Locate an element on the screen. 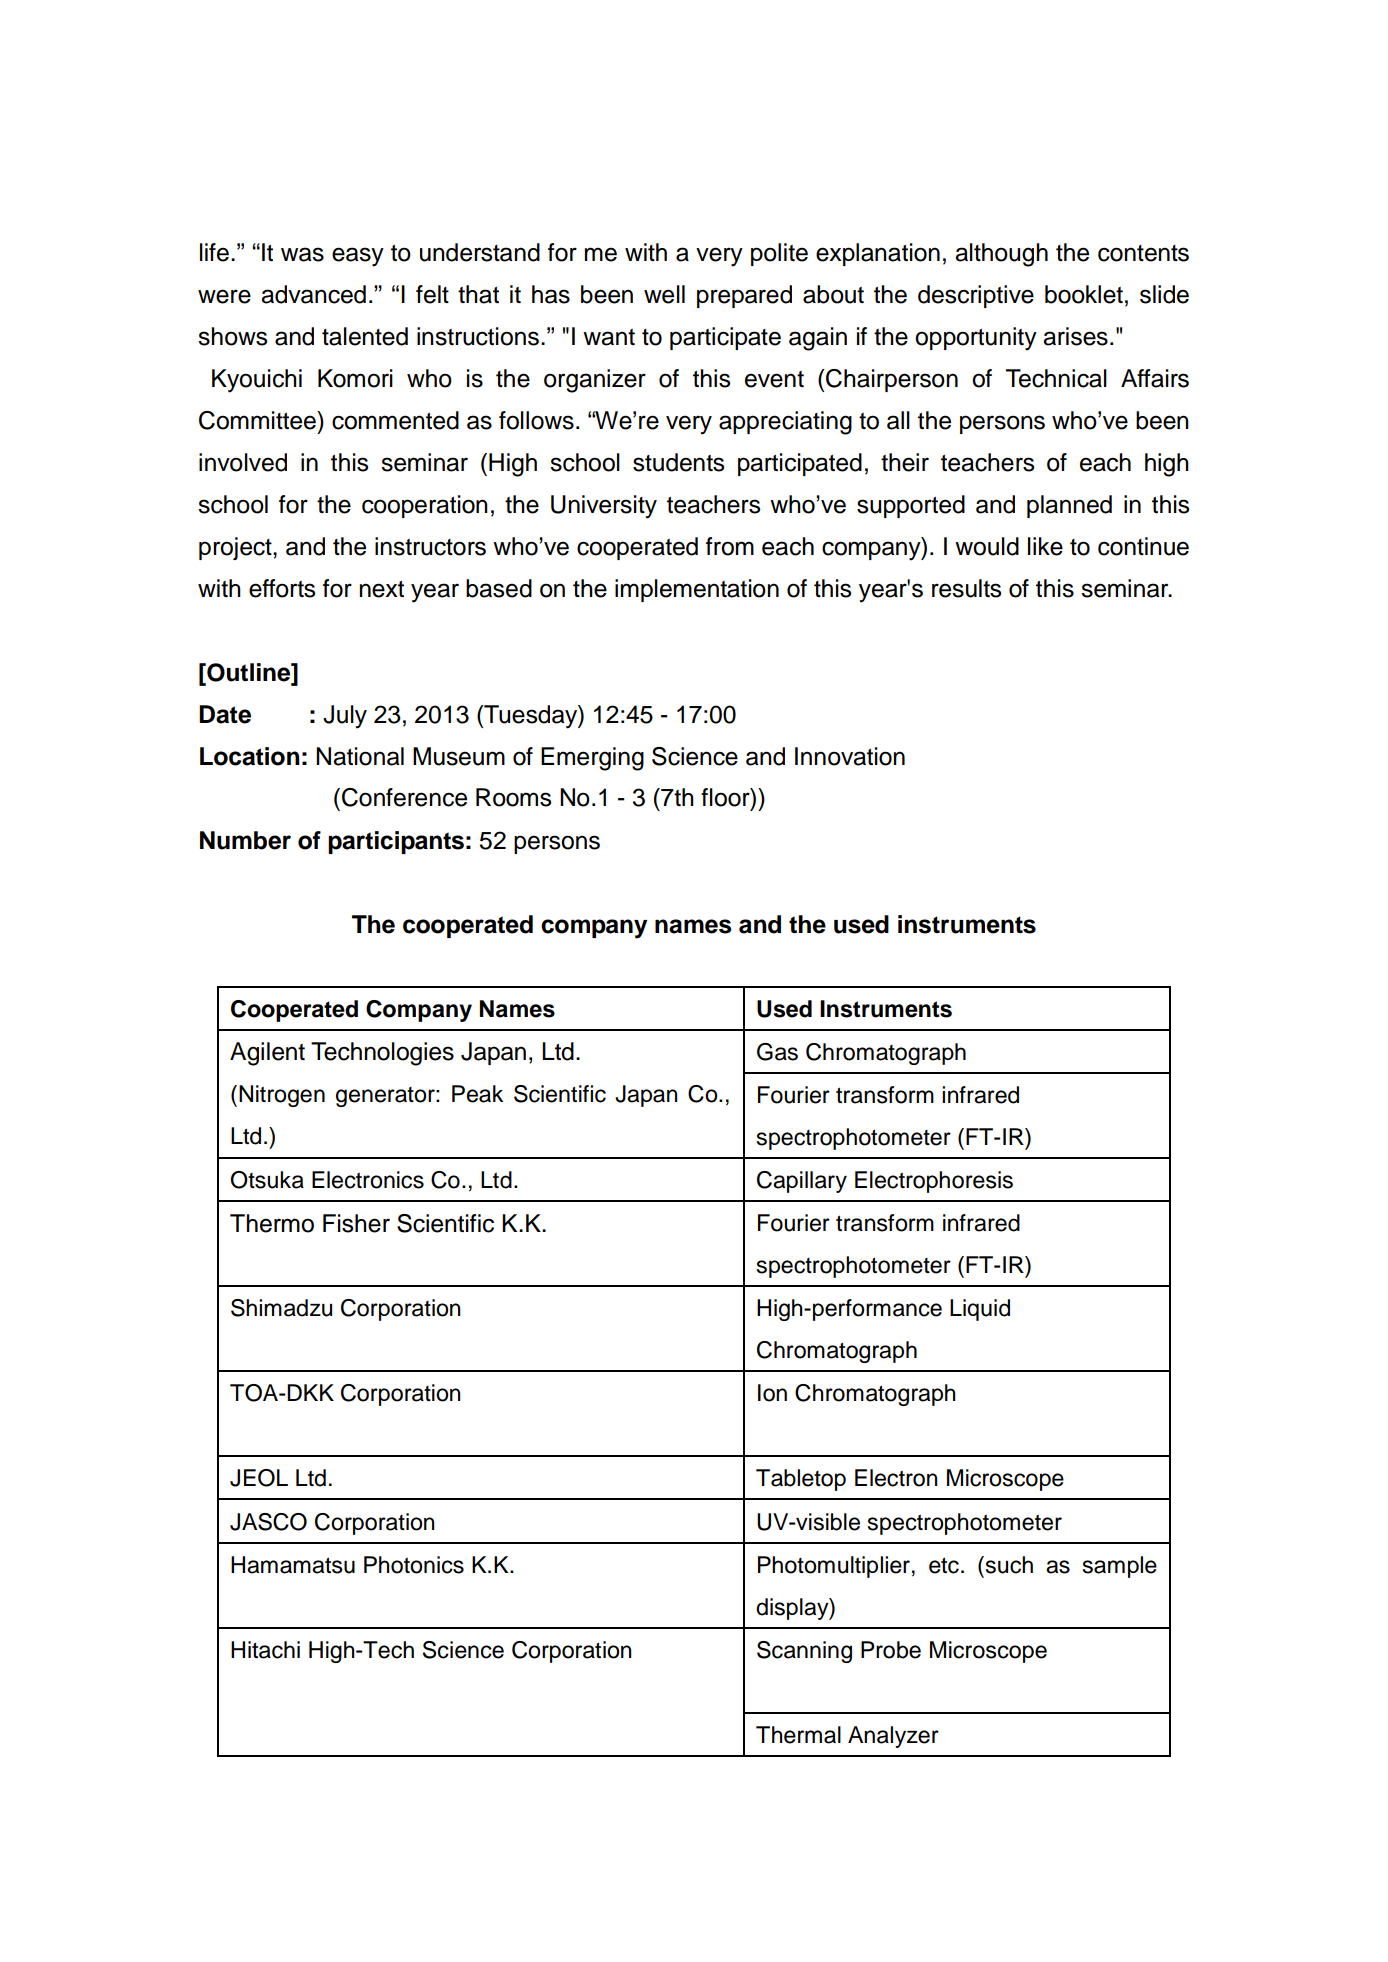 The width and height of the screenshot is (1388, 1962). well is located at coordinates (664, 294).
